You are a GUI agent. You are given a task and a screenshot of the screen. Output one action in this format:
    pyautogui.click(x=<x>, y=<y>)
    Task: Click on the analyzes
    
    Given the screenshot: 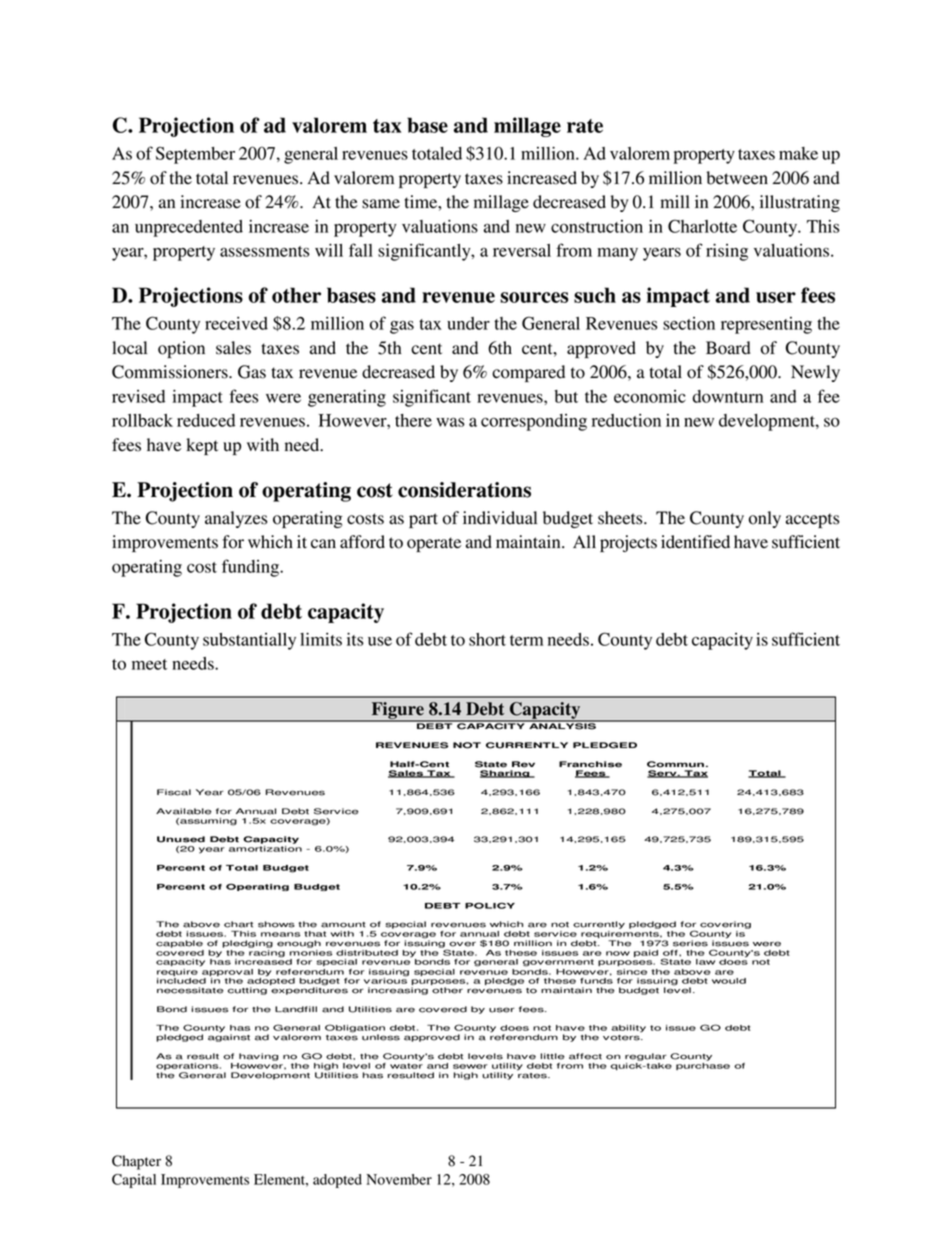 What is the action you would take?
    pyautogui.click(x=236, y=519)
